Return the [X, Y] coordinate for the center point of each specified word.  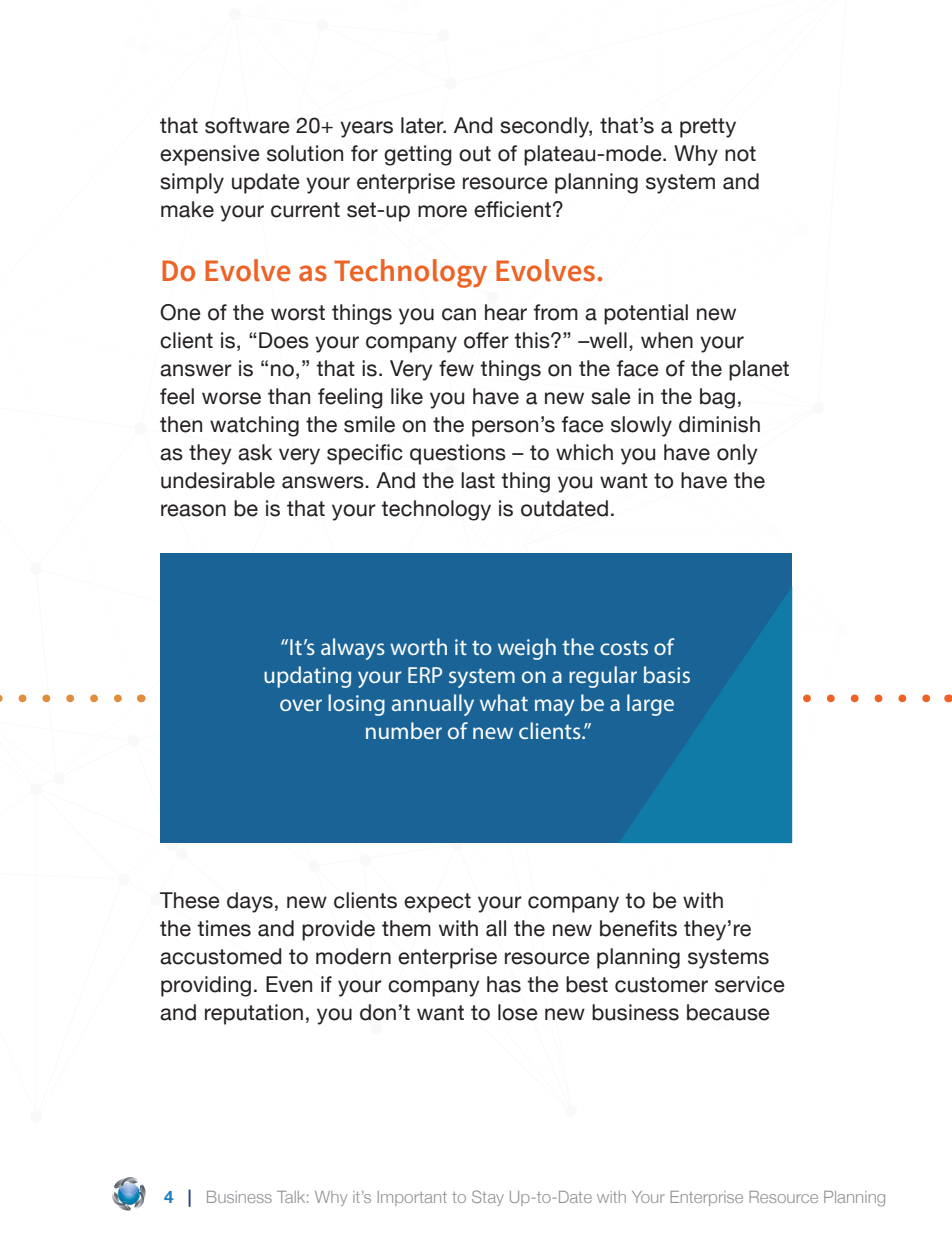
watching [254, 426]
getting [418, 155]
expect [437, 903]
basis [667, 674]
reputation [254, 1014]
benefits [638, 928]
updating [307, 677]
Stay [488, 1198]
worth [418, 646]
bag [717, 398]
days [250, 902]
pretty [708, 128]
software [247, 125]
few [456, 368]
